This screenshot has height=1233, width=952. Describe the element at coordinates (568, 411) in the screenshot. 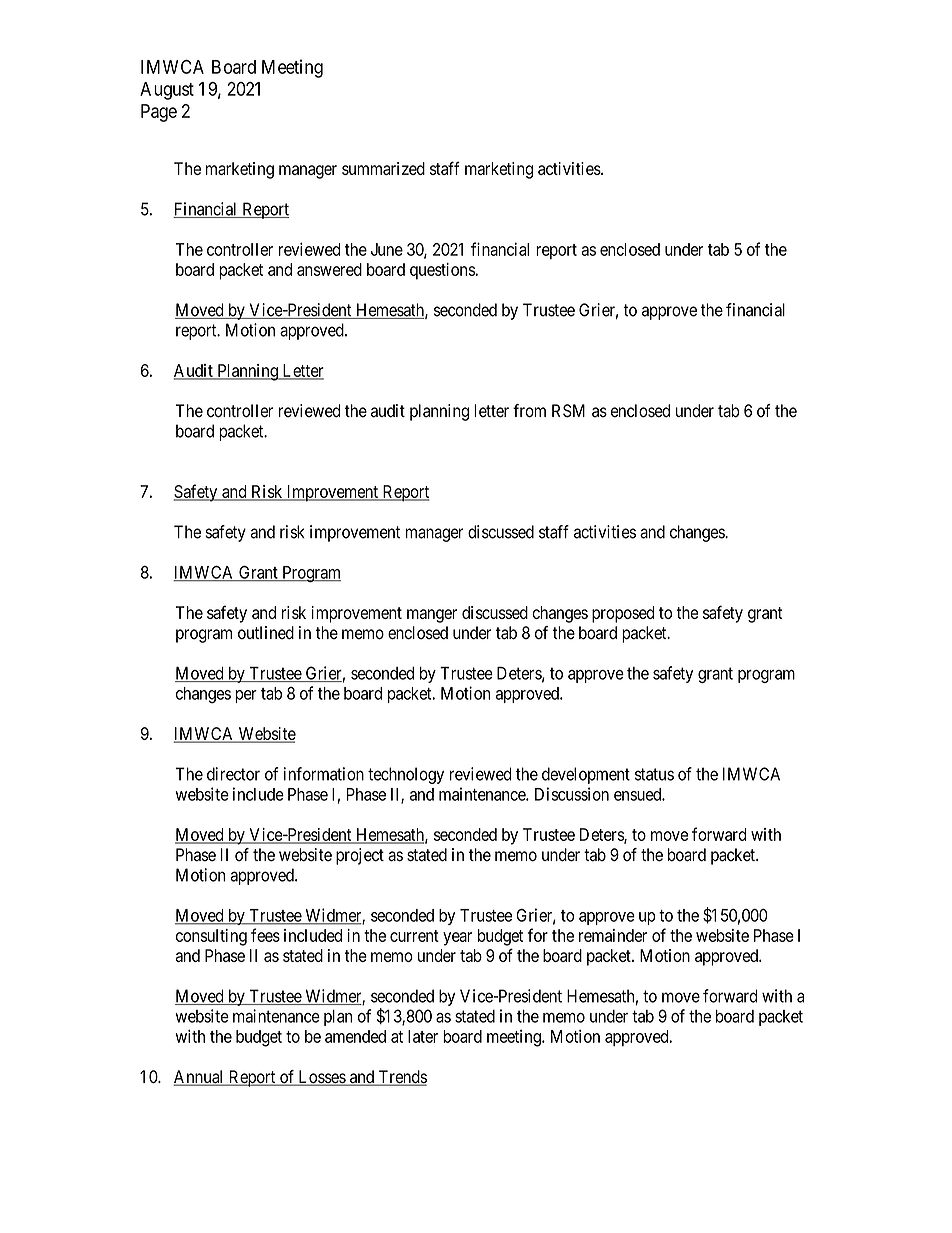

I see `RSM` at that location.
